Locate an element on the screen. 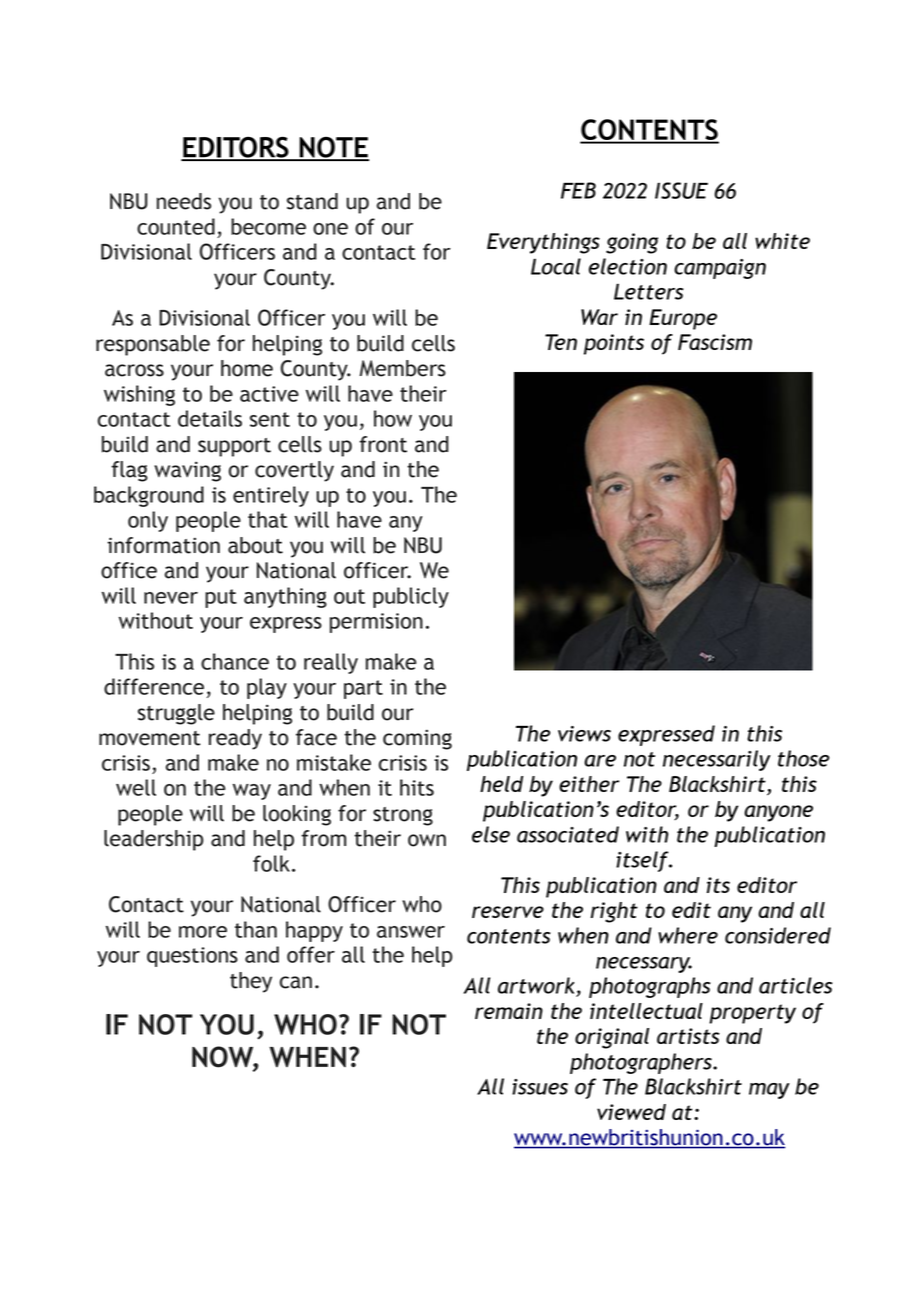 This screenshot has height=1308, width=924. necessarily is located at coordinates (717, 760).
